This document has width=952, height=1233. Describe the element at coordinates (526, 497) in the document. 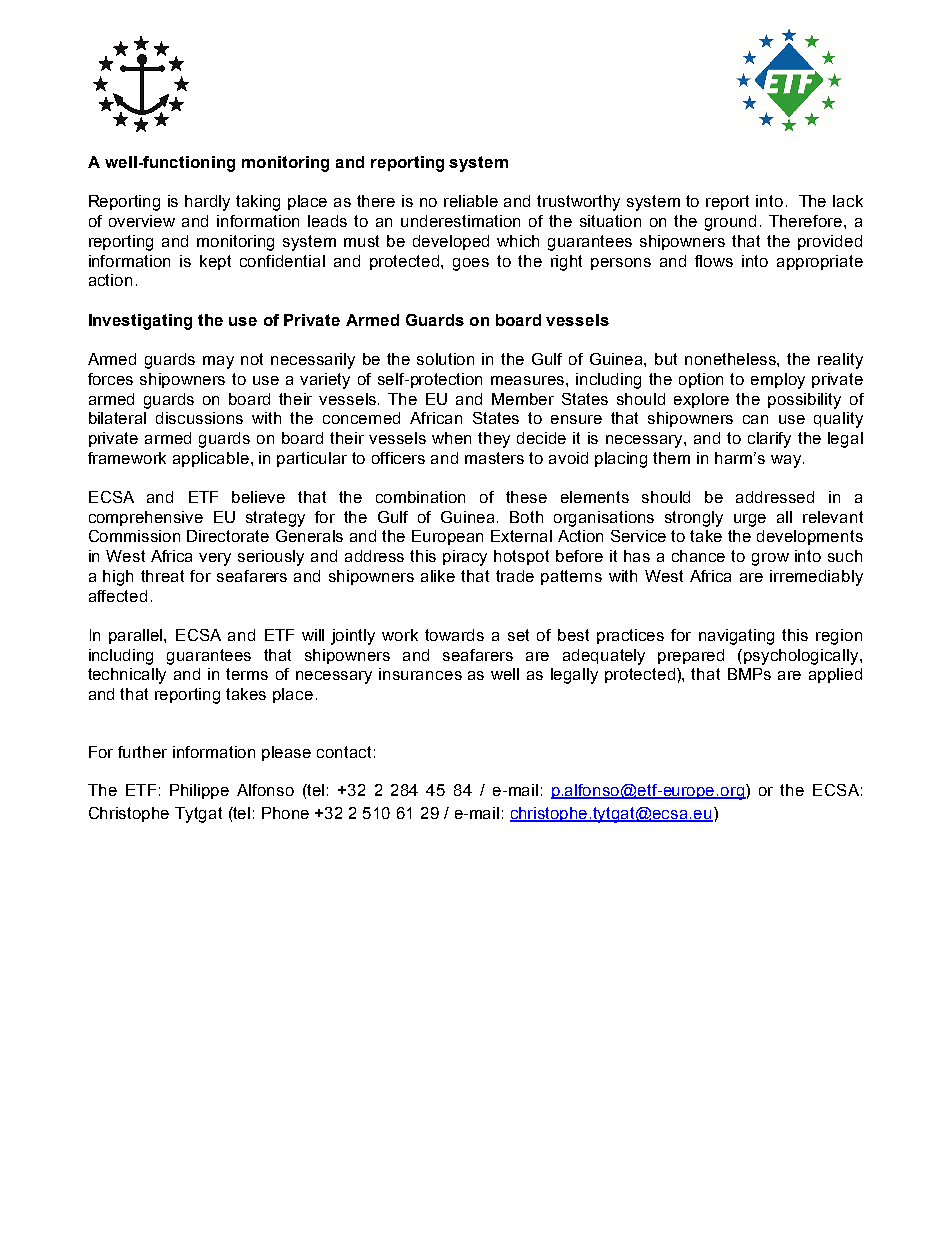

I see `these` at that location.
